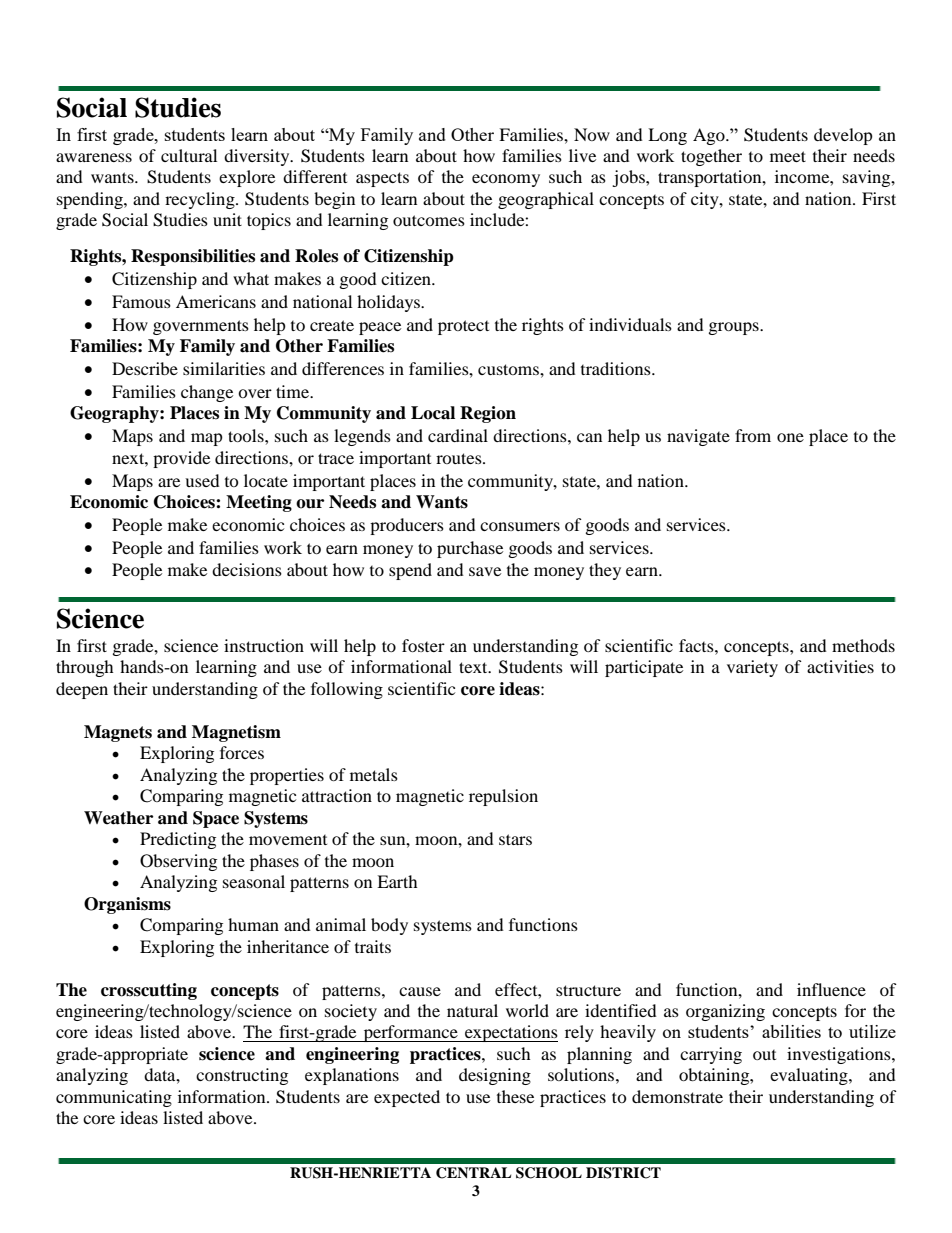 The image size is (952, 1233). Describe the element at coordinates (752, 668) in the page. I see `variety` at that location.
